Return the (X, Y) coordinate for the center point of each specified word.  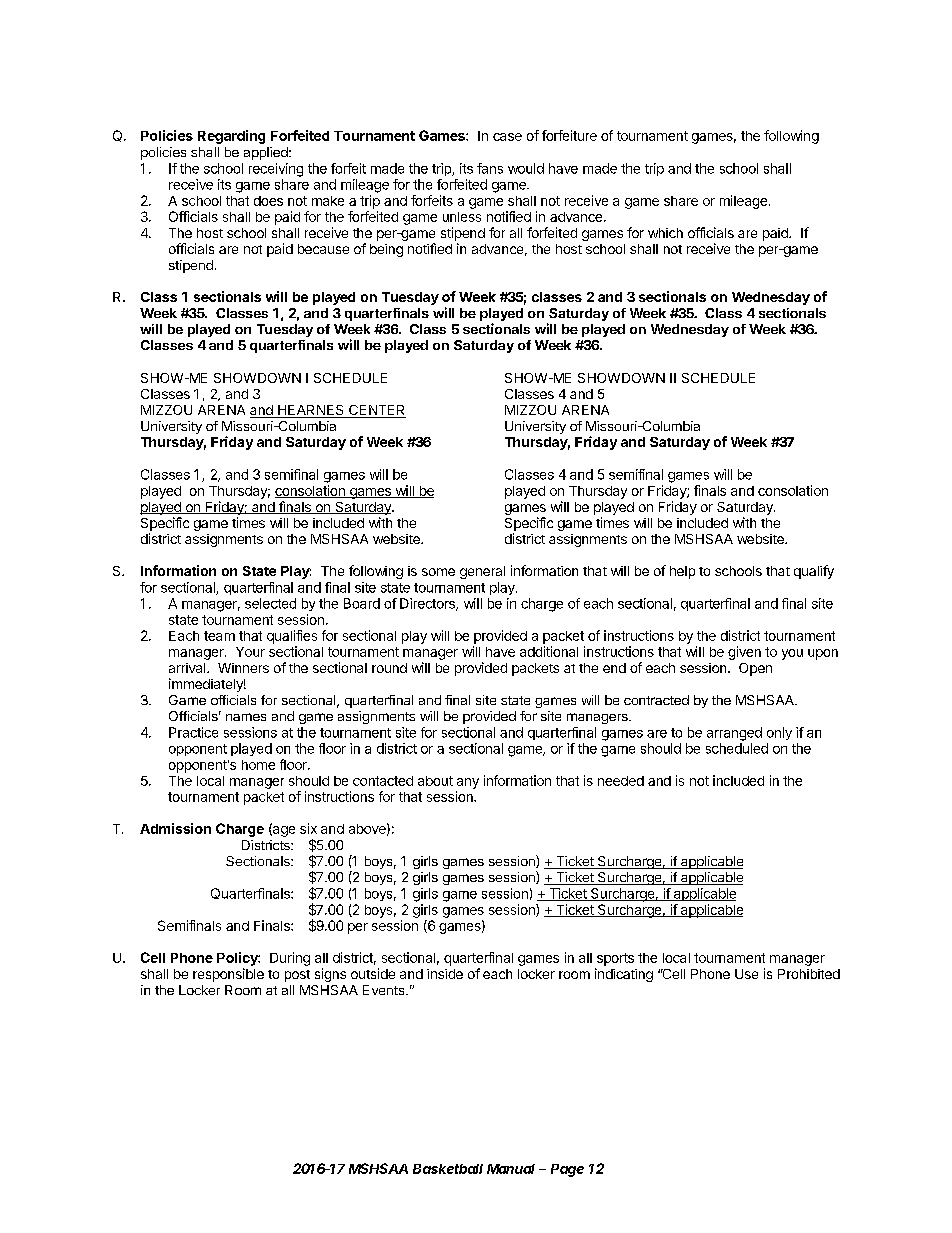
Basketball (448, 1169)
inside (445, 974)
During (290, 959)
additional (549, 651)
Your (250, 652)
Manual (511, 1169)
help (682, 572)
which (665, 233)
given (744, 653)
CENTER (376, 411)
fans (490, 168)
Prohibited (809, 974)
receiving (276, 170)
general (482, 572)
